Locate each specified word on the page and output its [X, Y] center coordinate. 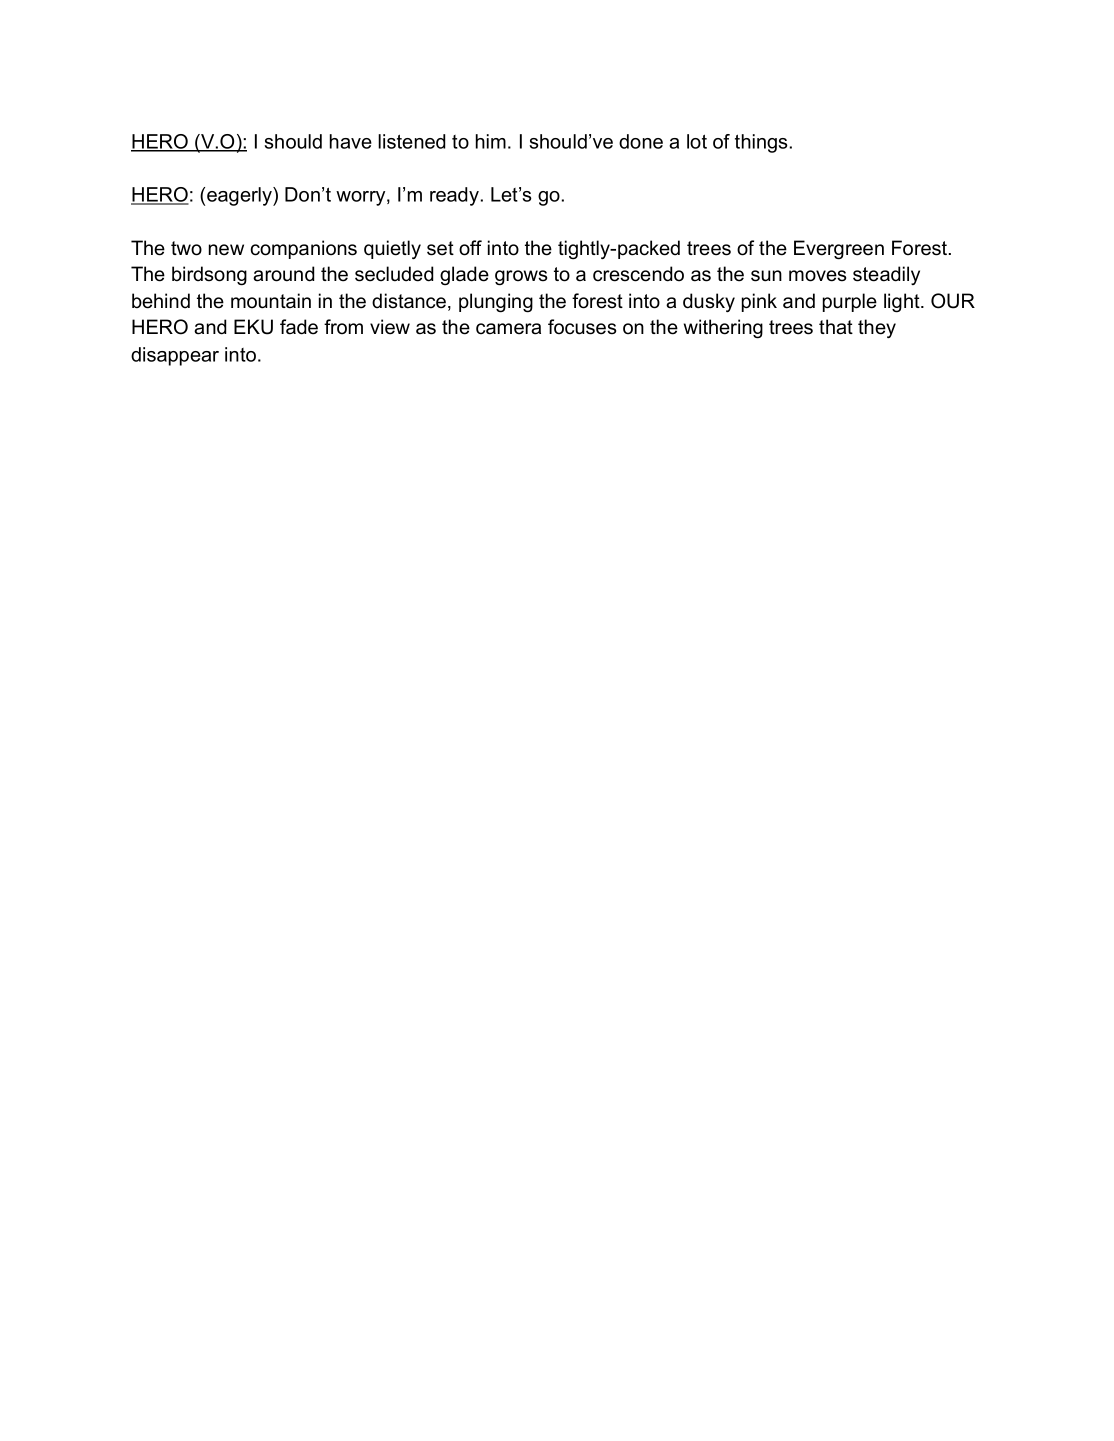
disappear [175, 356]
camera [508, 329]
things [761, 143]
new [226, 250]
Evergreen [839, 250]
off [470, 248]
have [351, 141]
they [877, 328]
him [491, 141]
